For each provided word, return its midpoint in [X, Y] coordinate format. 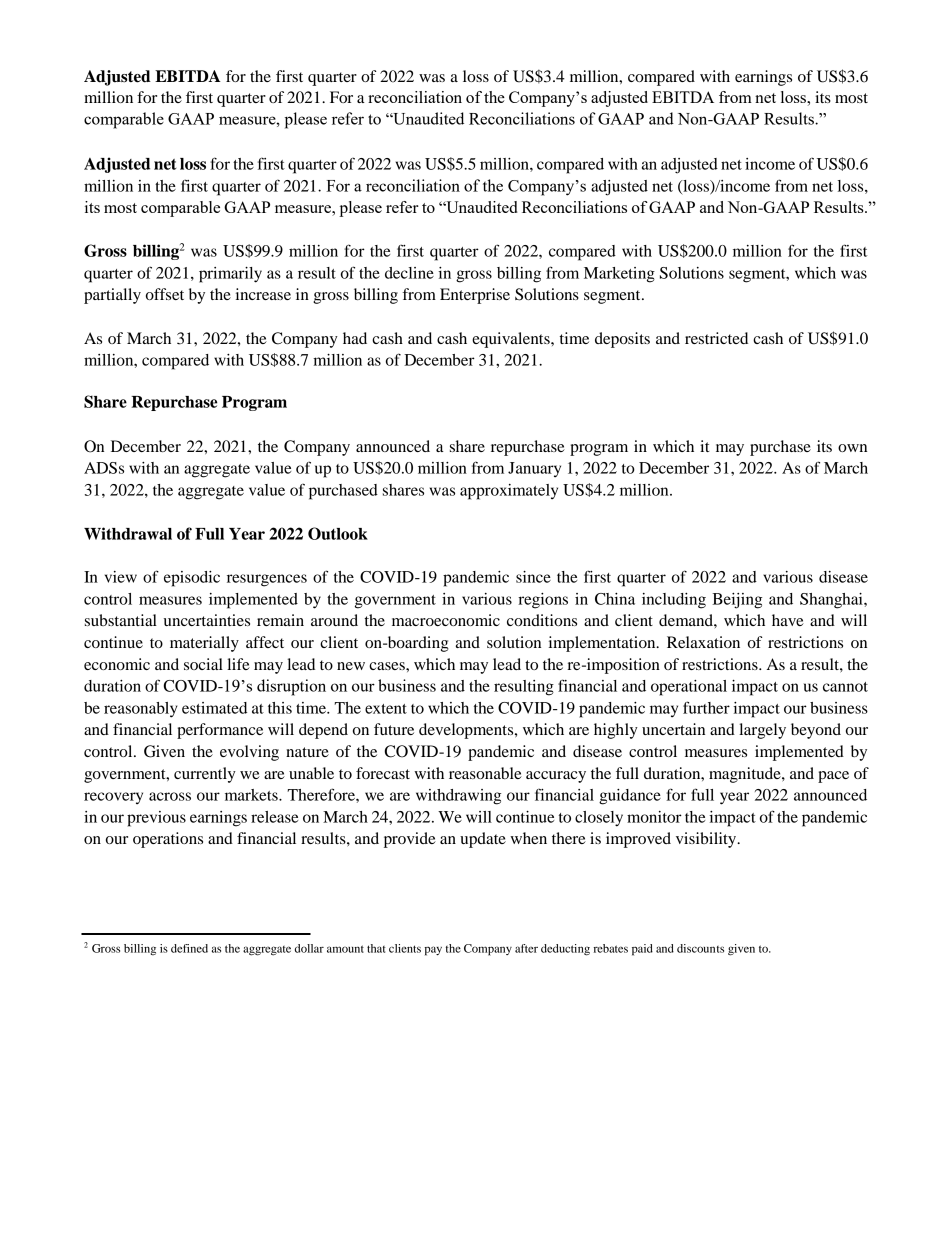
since [533, 577]
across [170, 796]
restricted [716, 338]
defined [189, 948]
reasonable [485, 773]
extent [386, 709]
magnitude [746, 775]
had [355, 338]
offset [165, 294]
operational [689, 688]
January [534, 469]
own [852, 448]
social [203, 664]
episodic [192, 579]
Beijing [737, 601]
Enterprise [475, 296]
